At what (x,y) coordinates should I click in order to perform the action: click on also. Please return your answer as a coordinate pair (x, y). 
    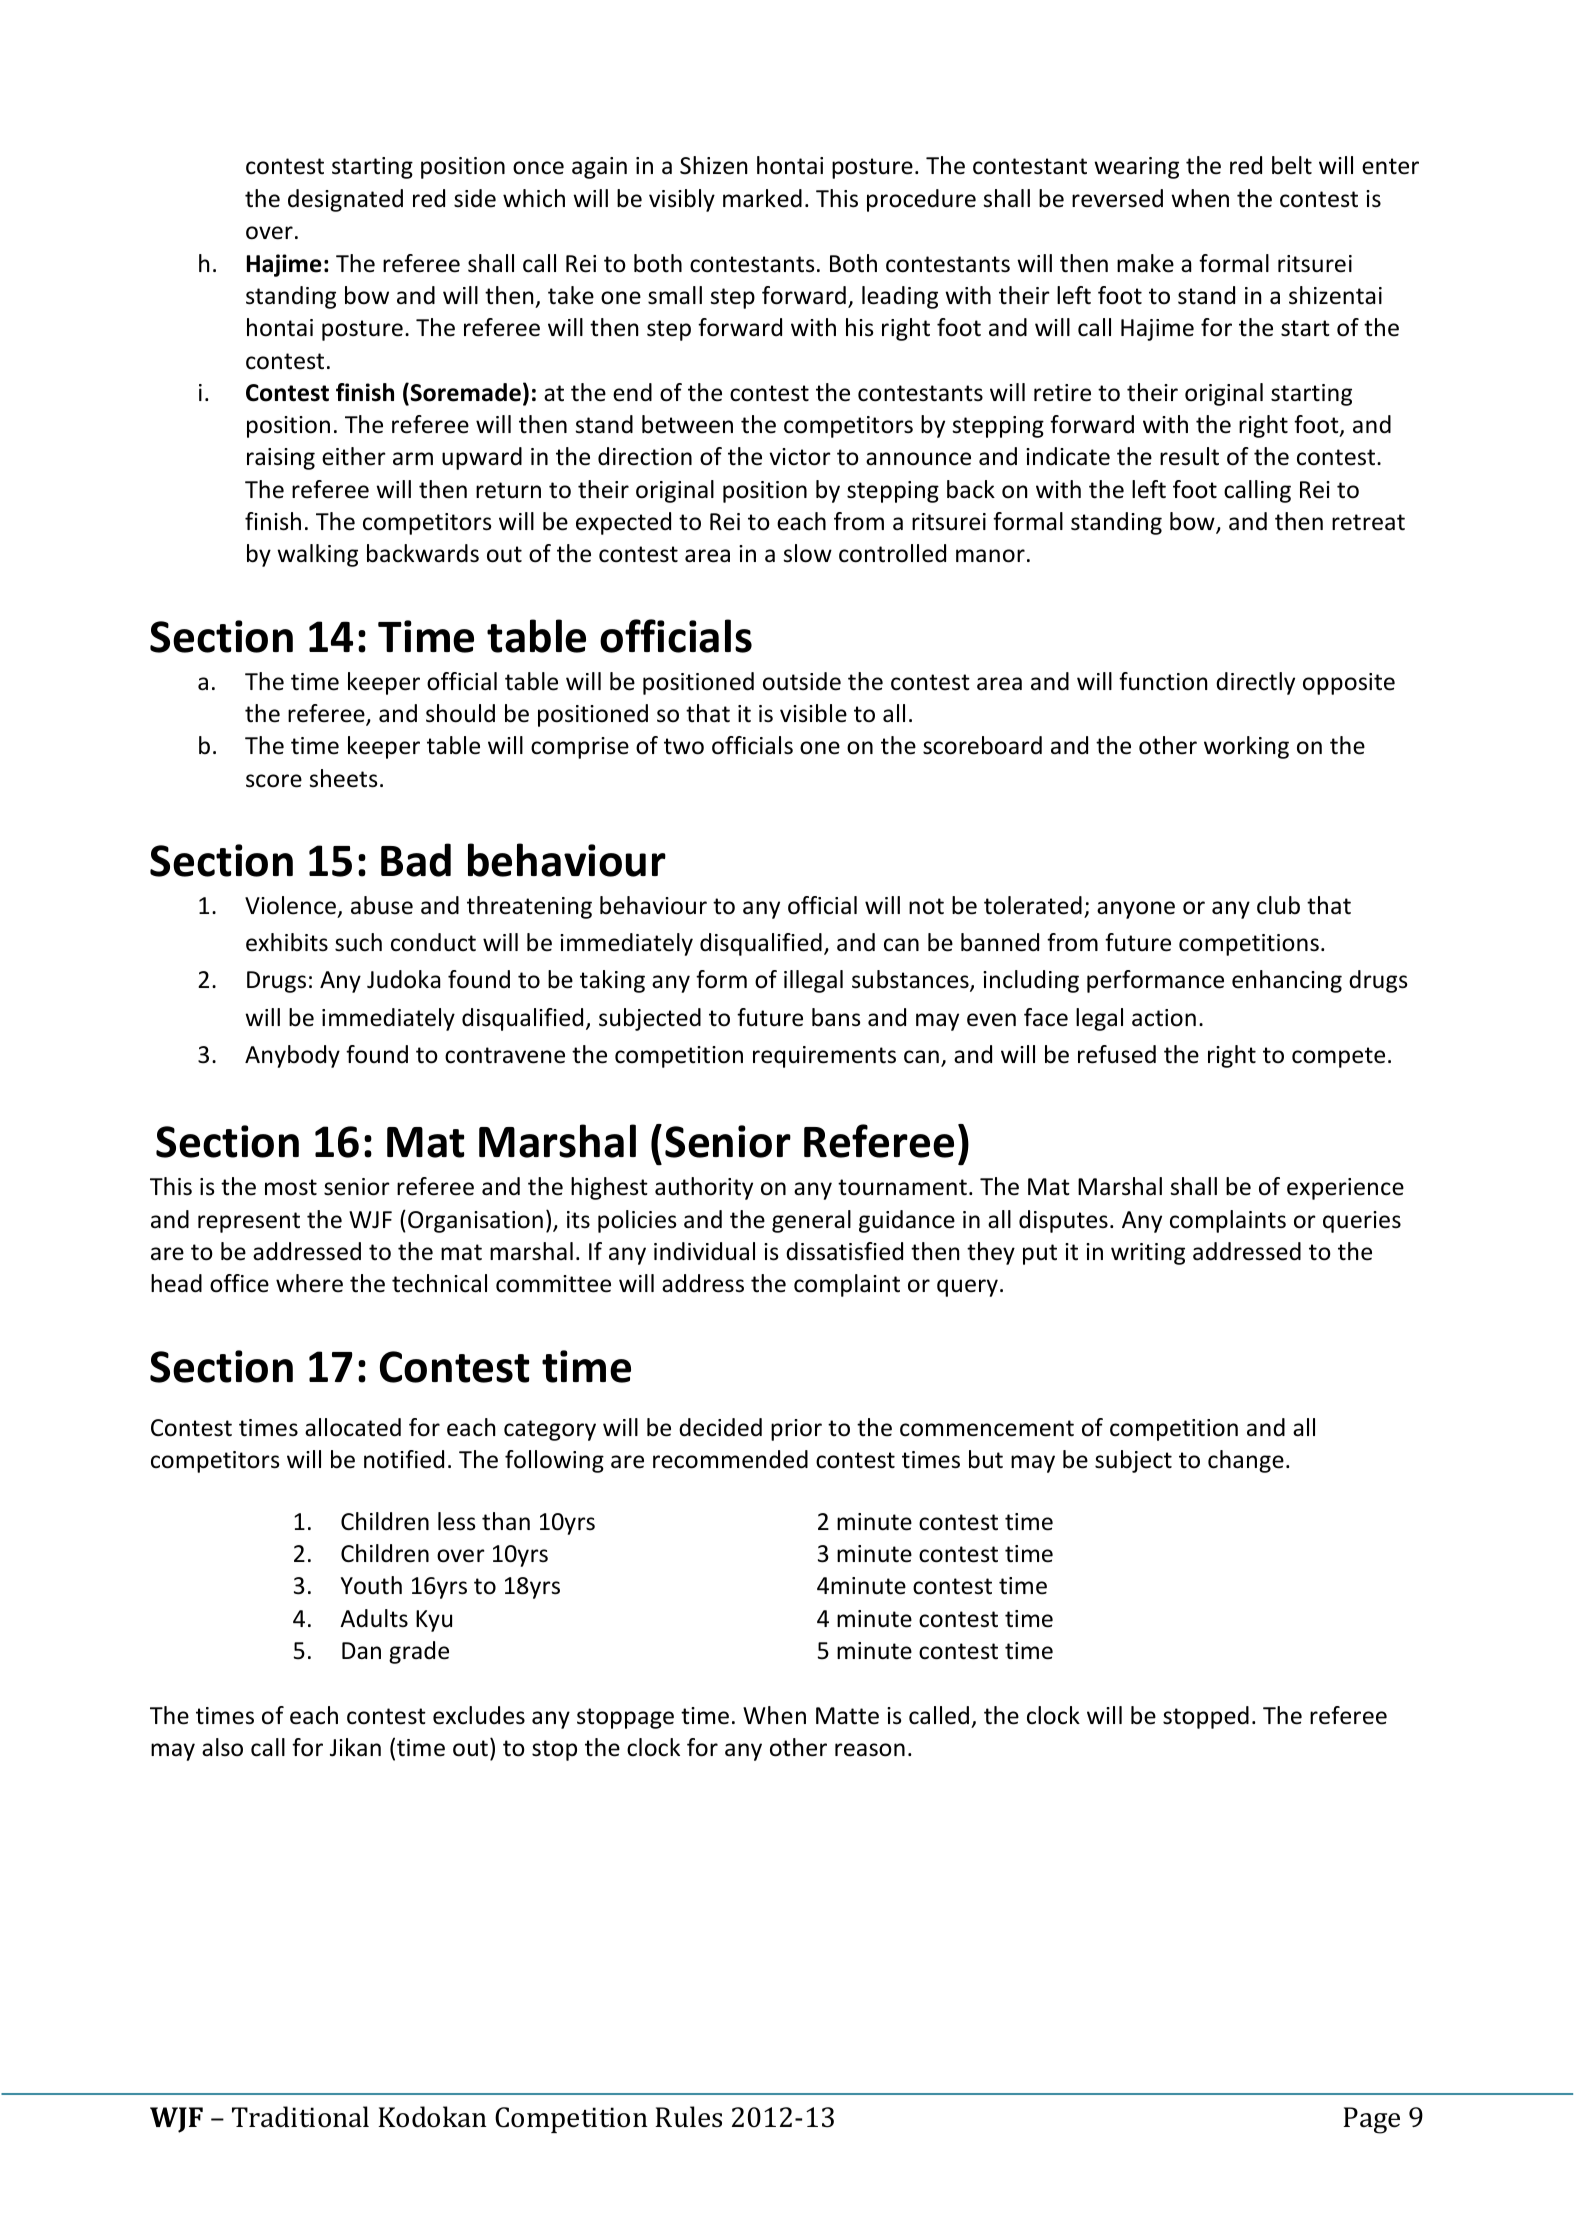
    Looking at the image, I should click on (222, 1747).
